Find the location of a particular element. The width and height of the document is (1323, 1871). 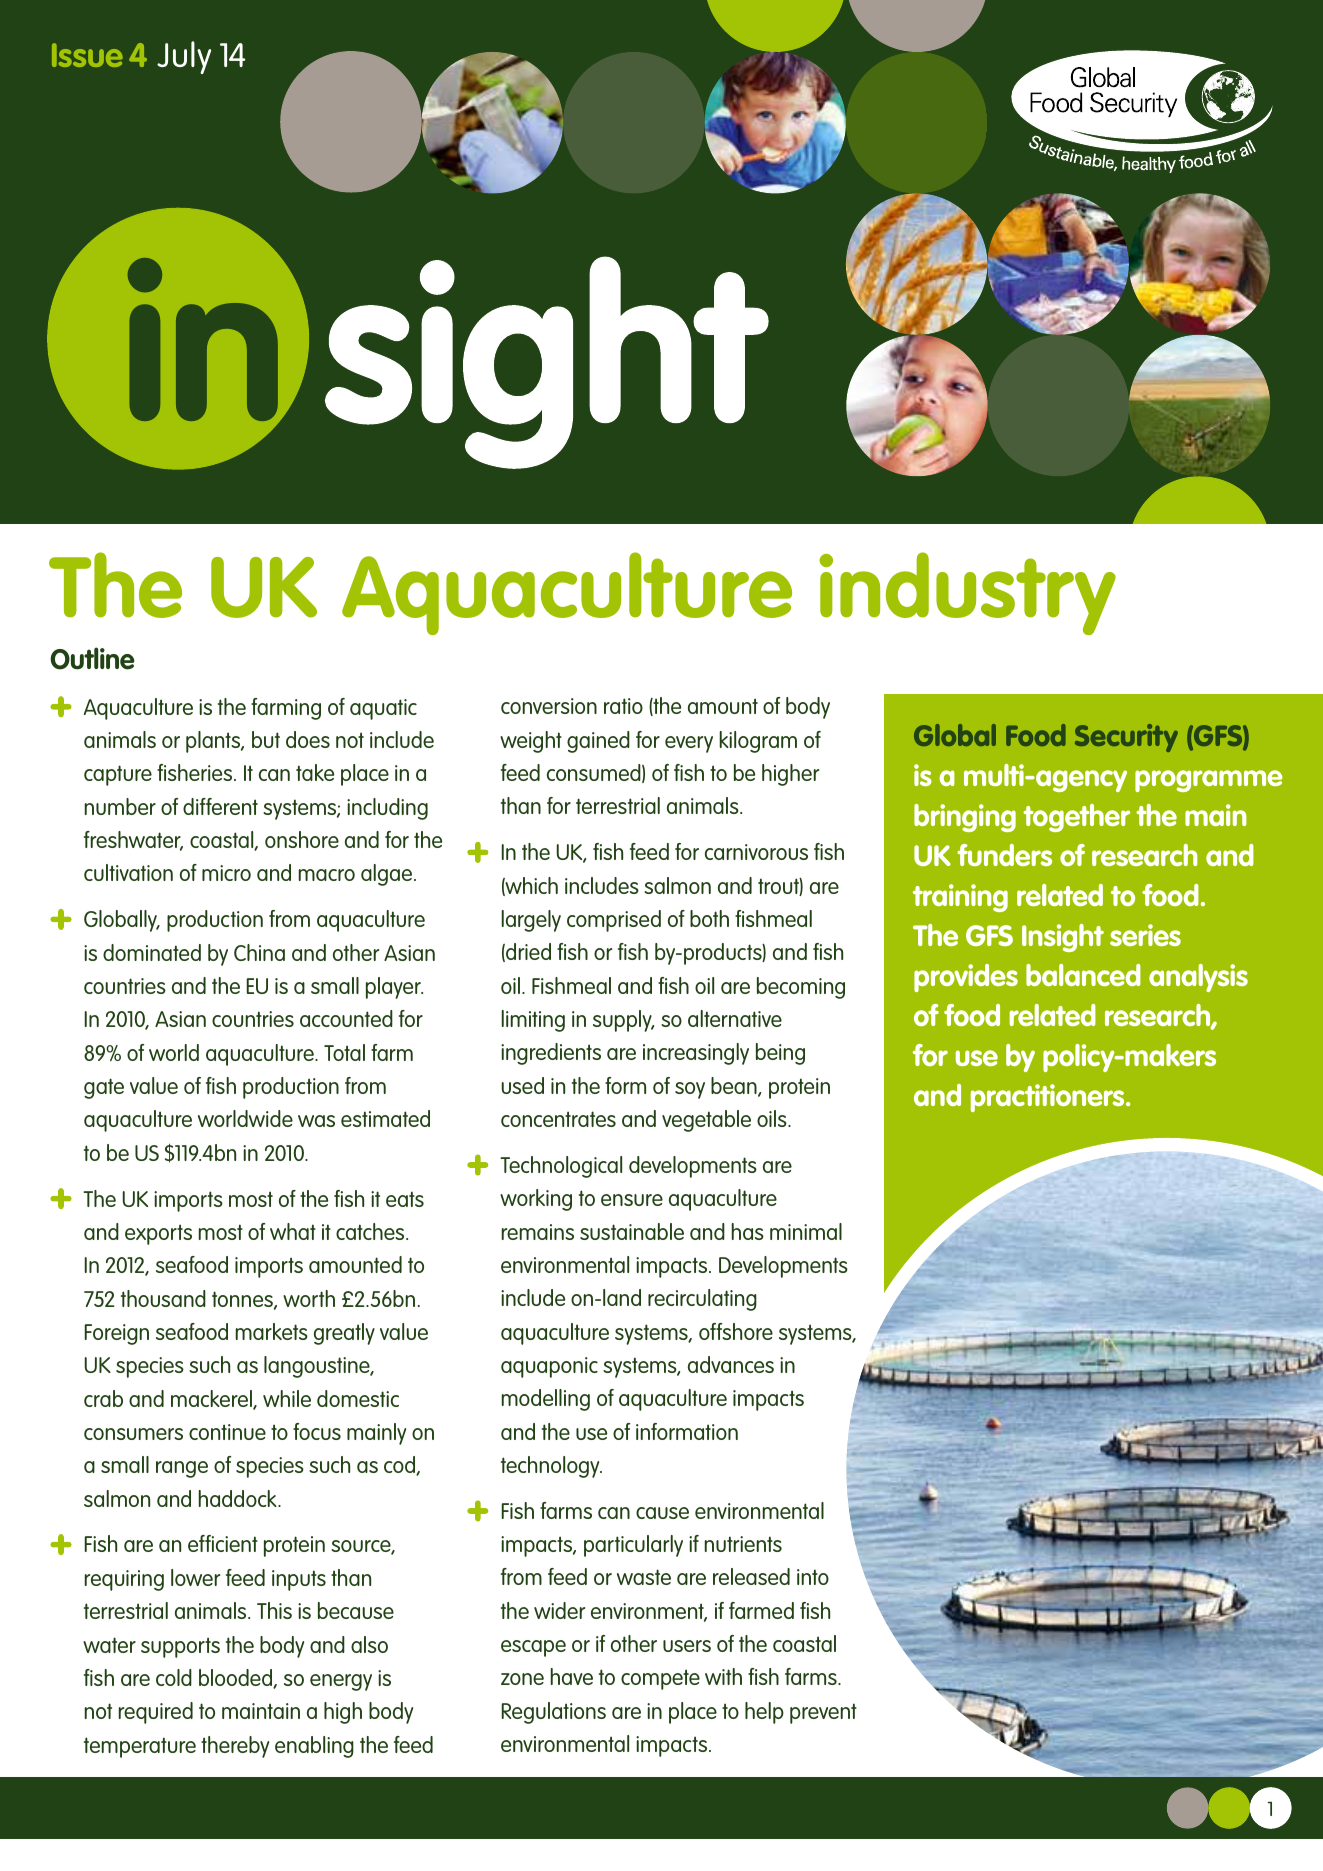

exports is located at coordinates (158, 1234).
